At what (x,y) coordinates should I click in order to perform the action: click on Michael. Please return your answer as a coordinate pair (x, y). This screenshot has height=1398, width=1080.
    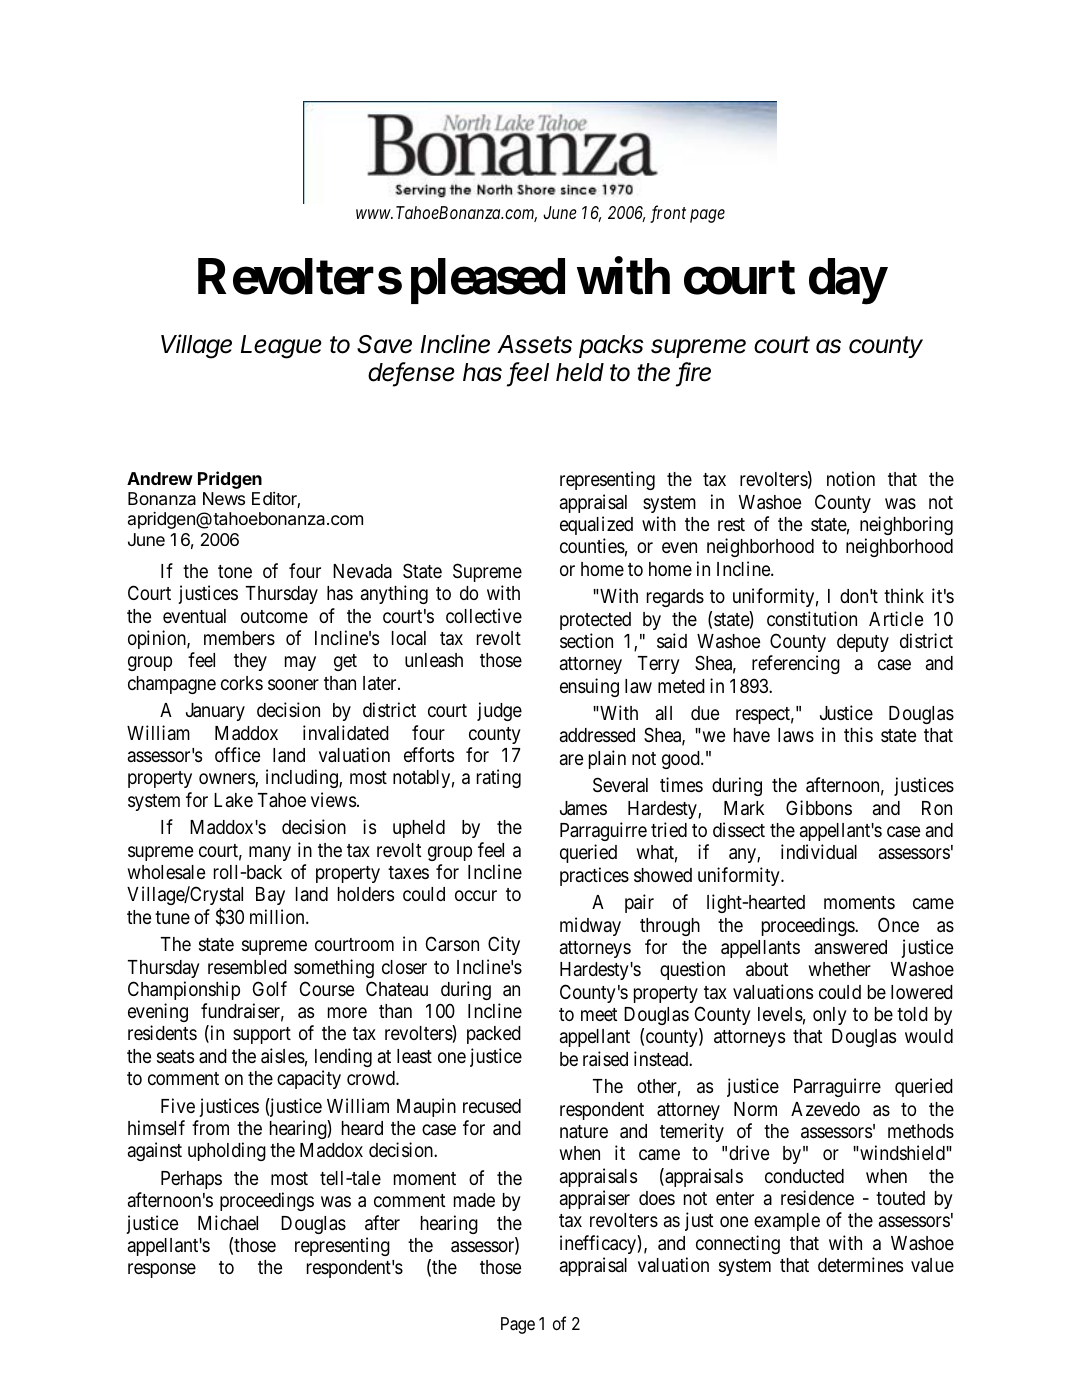
    Looking at the image, I should click on (228, 1222).
